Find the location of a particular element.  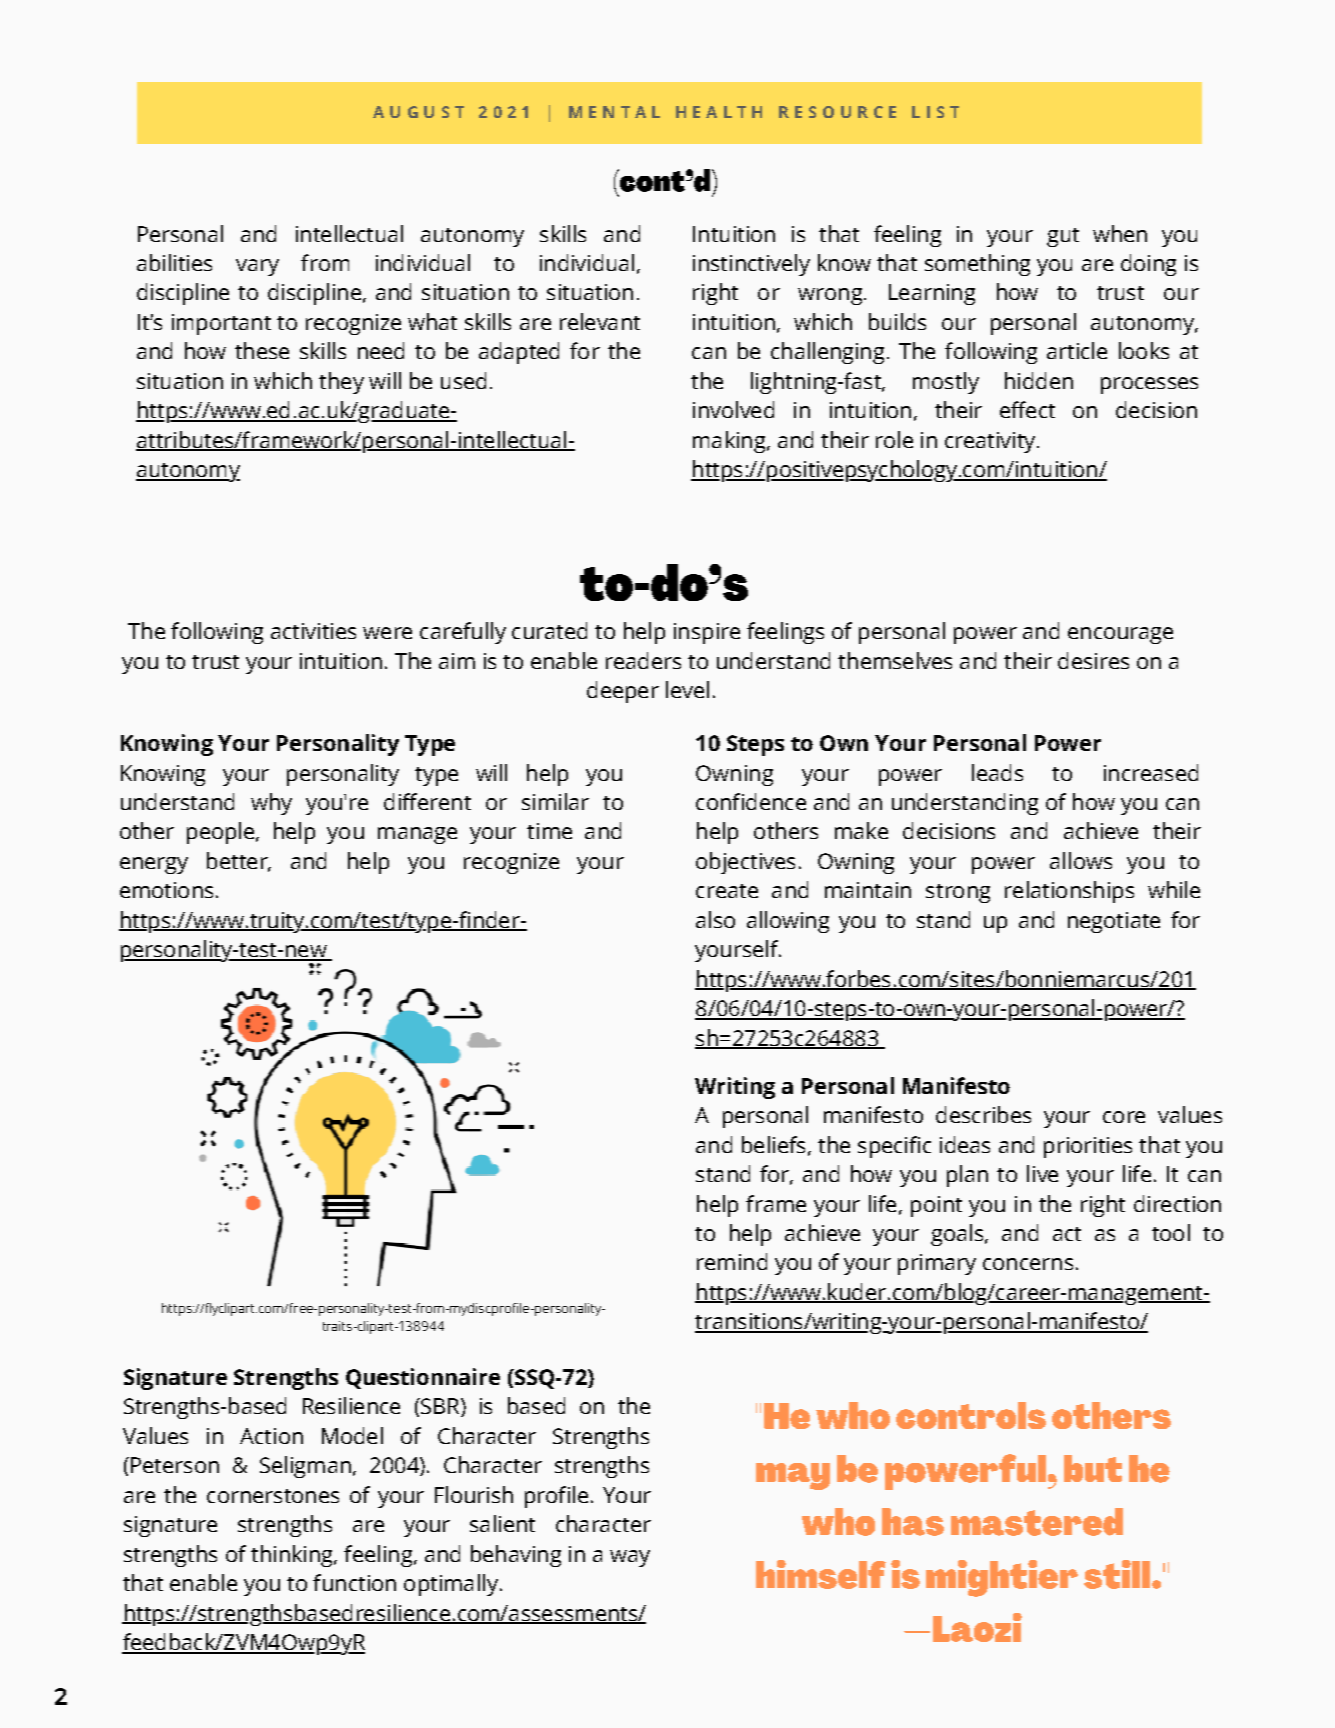

thinking is located at coordinates (293, 1556).
